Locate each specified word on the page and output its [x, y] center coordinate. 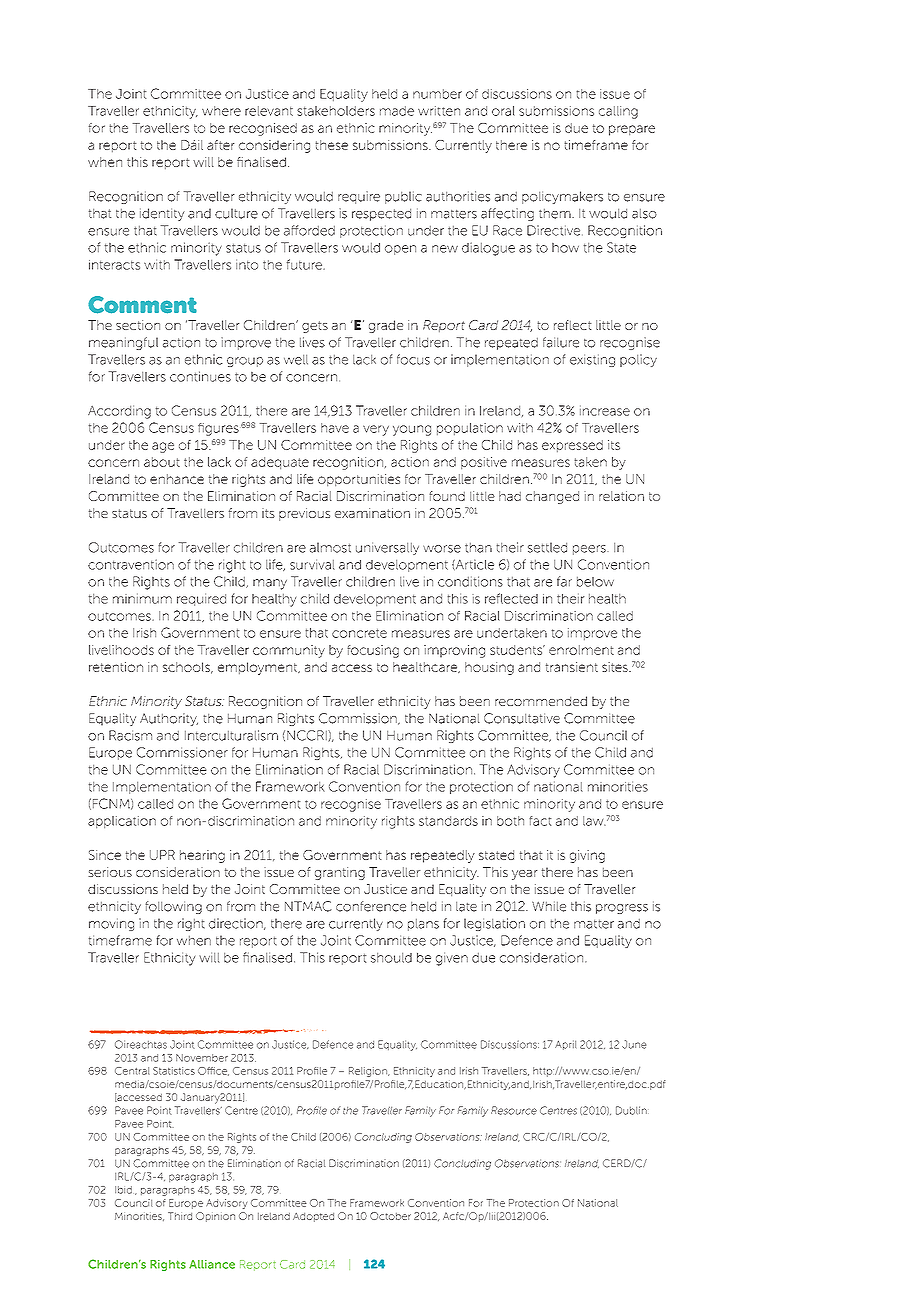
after [220, 145]
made [397, 111]
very [376, 430]
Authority [169, 719]
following [173, 907]
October [390, 1216]
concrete [359, 633]
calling [618, 112]
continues [200, 376]
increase [605, 410]
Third [180, 1216]
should [391, 958]
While [549, 906]
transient [572, 667]
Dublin [631, 1110]
